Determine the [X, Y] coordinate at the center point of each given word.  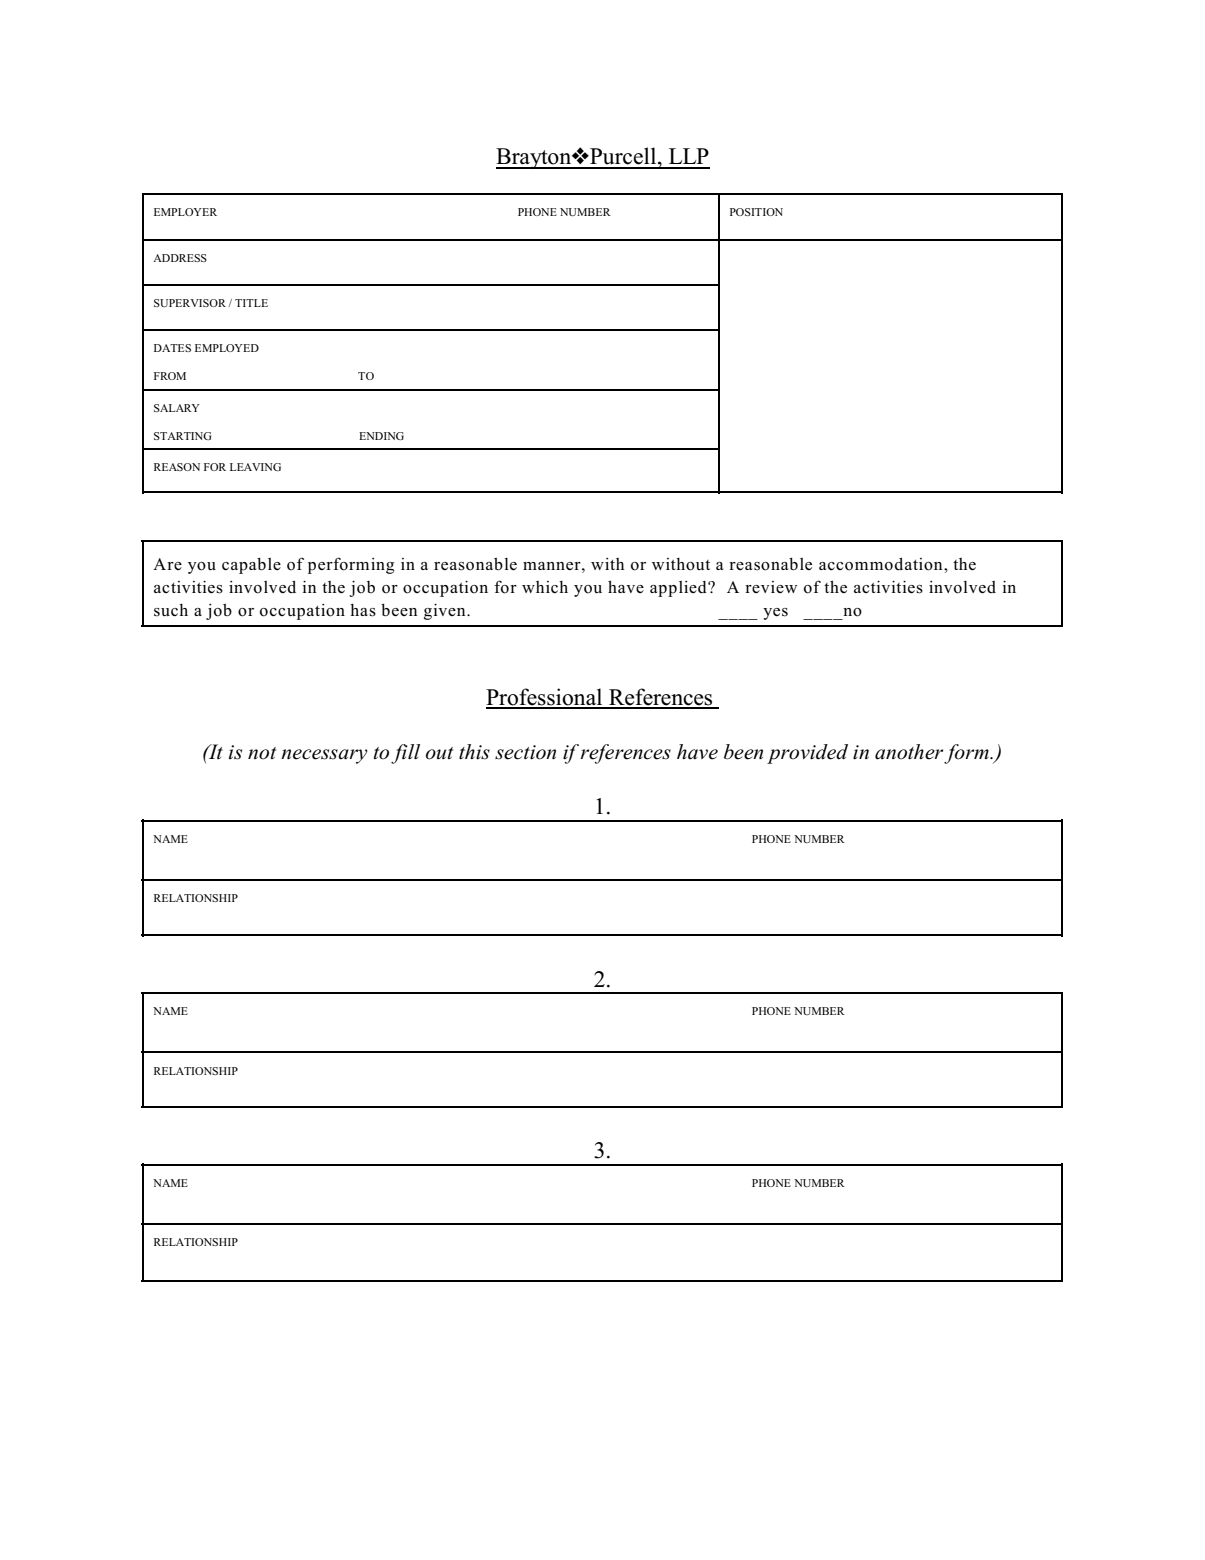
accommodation [882, 564]
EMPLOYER [185, 212]
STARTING [183, 436]
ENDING [381, 436]
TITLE [251, 303]
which [545, 587]
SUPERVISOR [191, 303]
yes [775, 614]
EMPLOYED [227, 348]
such [171, 610]
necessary [324, 756]
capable [251, 566]
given [446, 612]
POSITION [756, 212]
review [771, 587]
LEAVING [255, 467]
